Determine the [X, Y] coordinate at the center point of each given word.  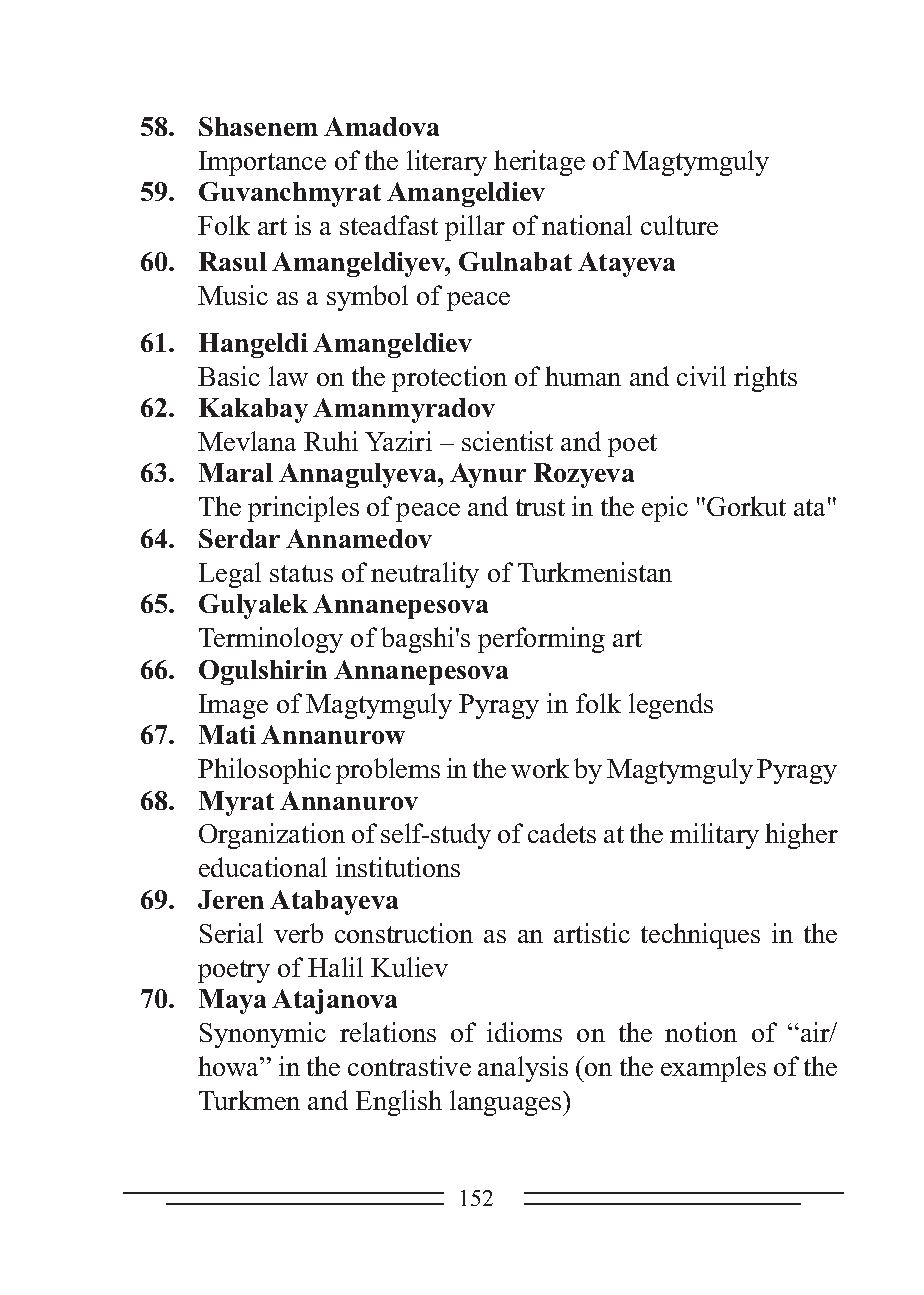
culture [679, 225]
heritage [539, 163]
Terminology [271, 640]
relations [388, 1032]
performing [541, 640]
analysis [523, 1069]
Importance [262, 163]
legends [671, 706]
